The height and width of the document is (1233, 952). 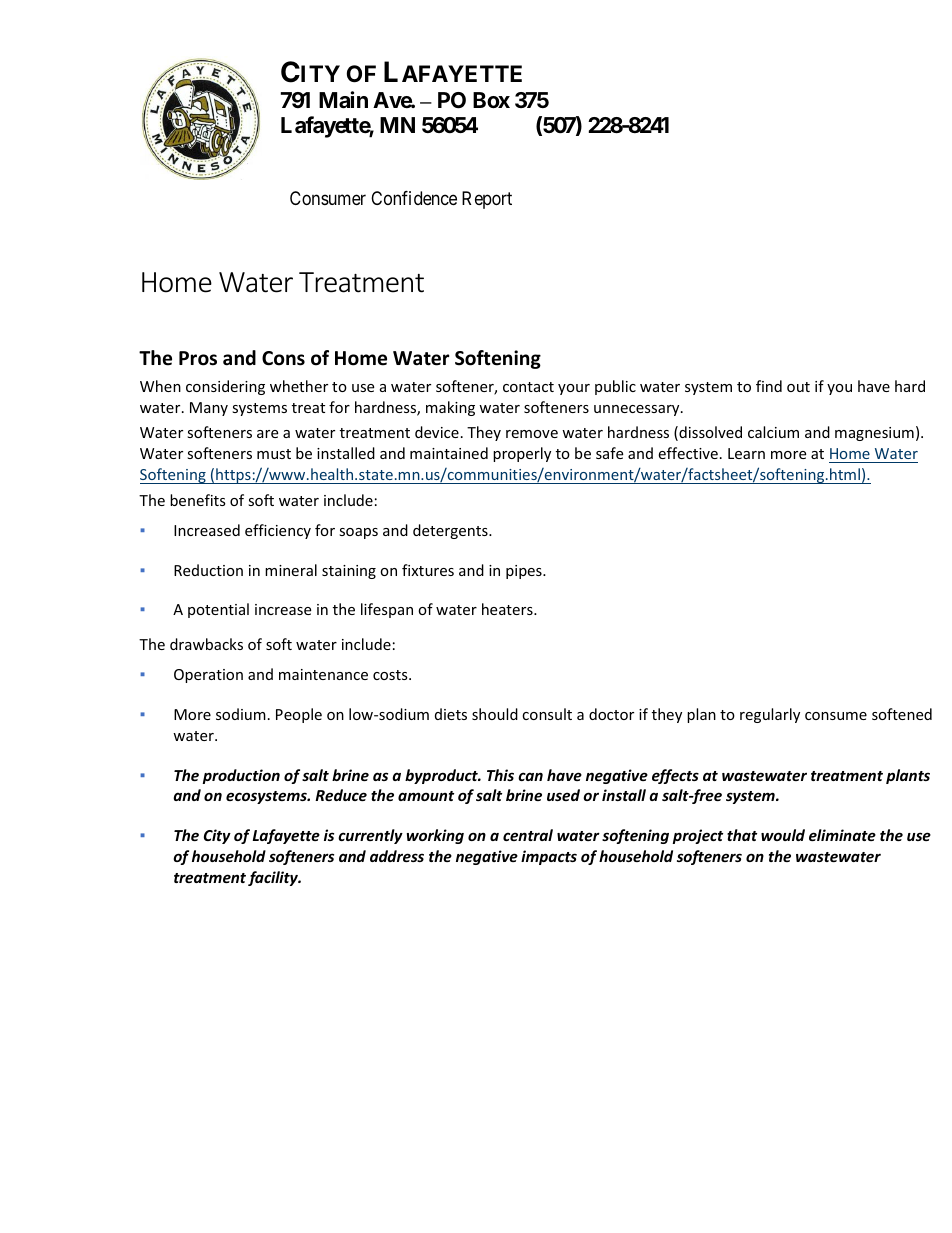 What do you see at coordinates (414, 198) in the document?
I see `Confidence` at bounding box center [414, 198].
